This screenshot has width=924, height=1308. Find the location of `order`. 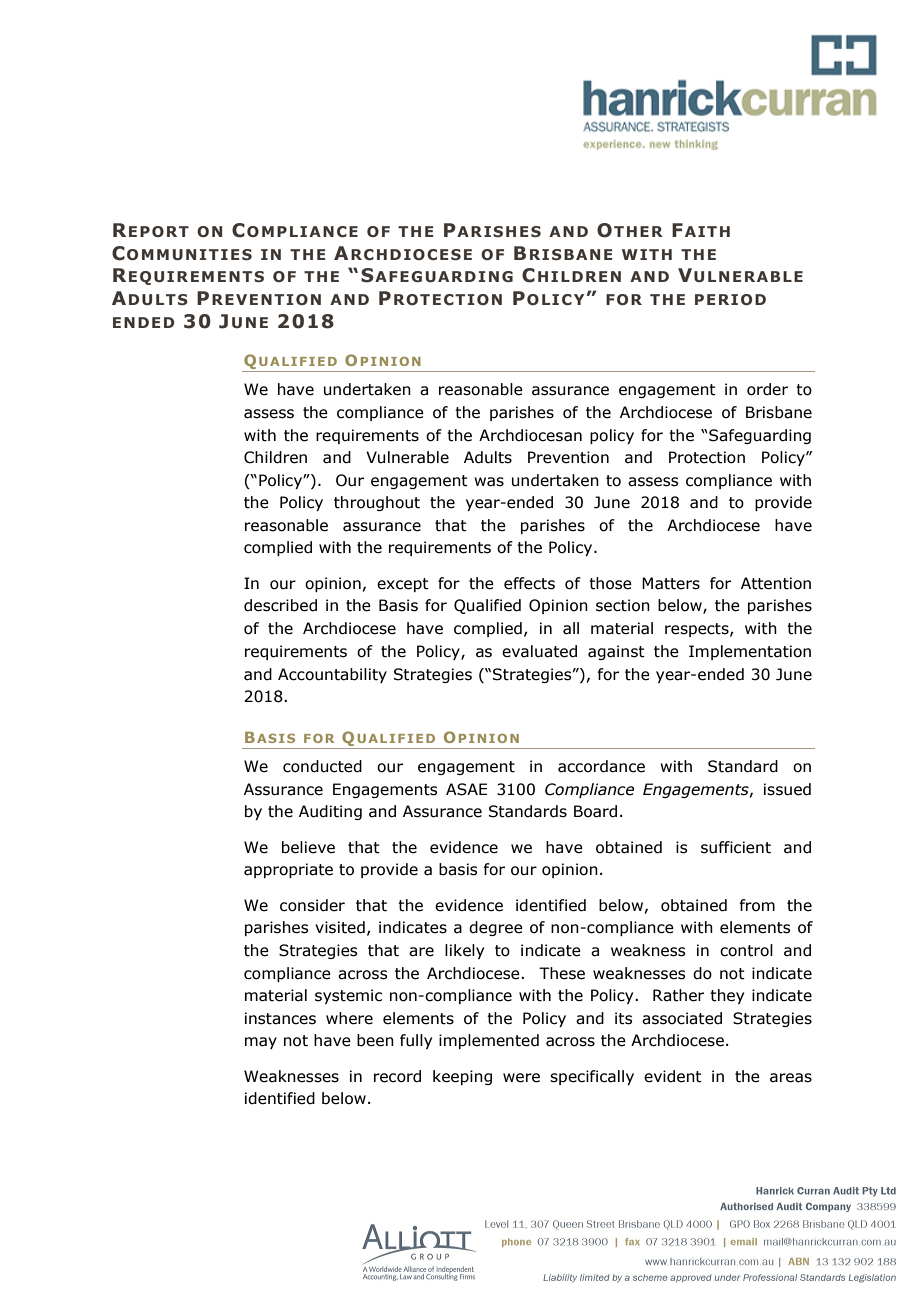

order is located at coordinates (767, 389).
